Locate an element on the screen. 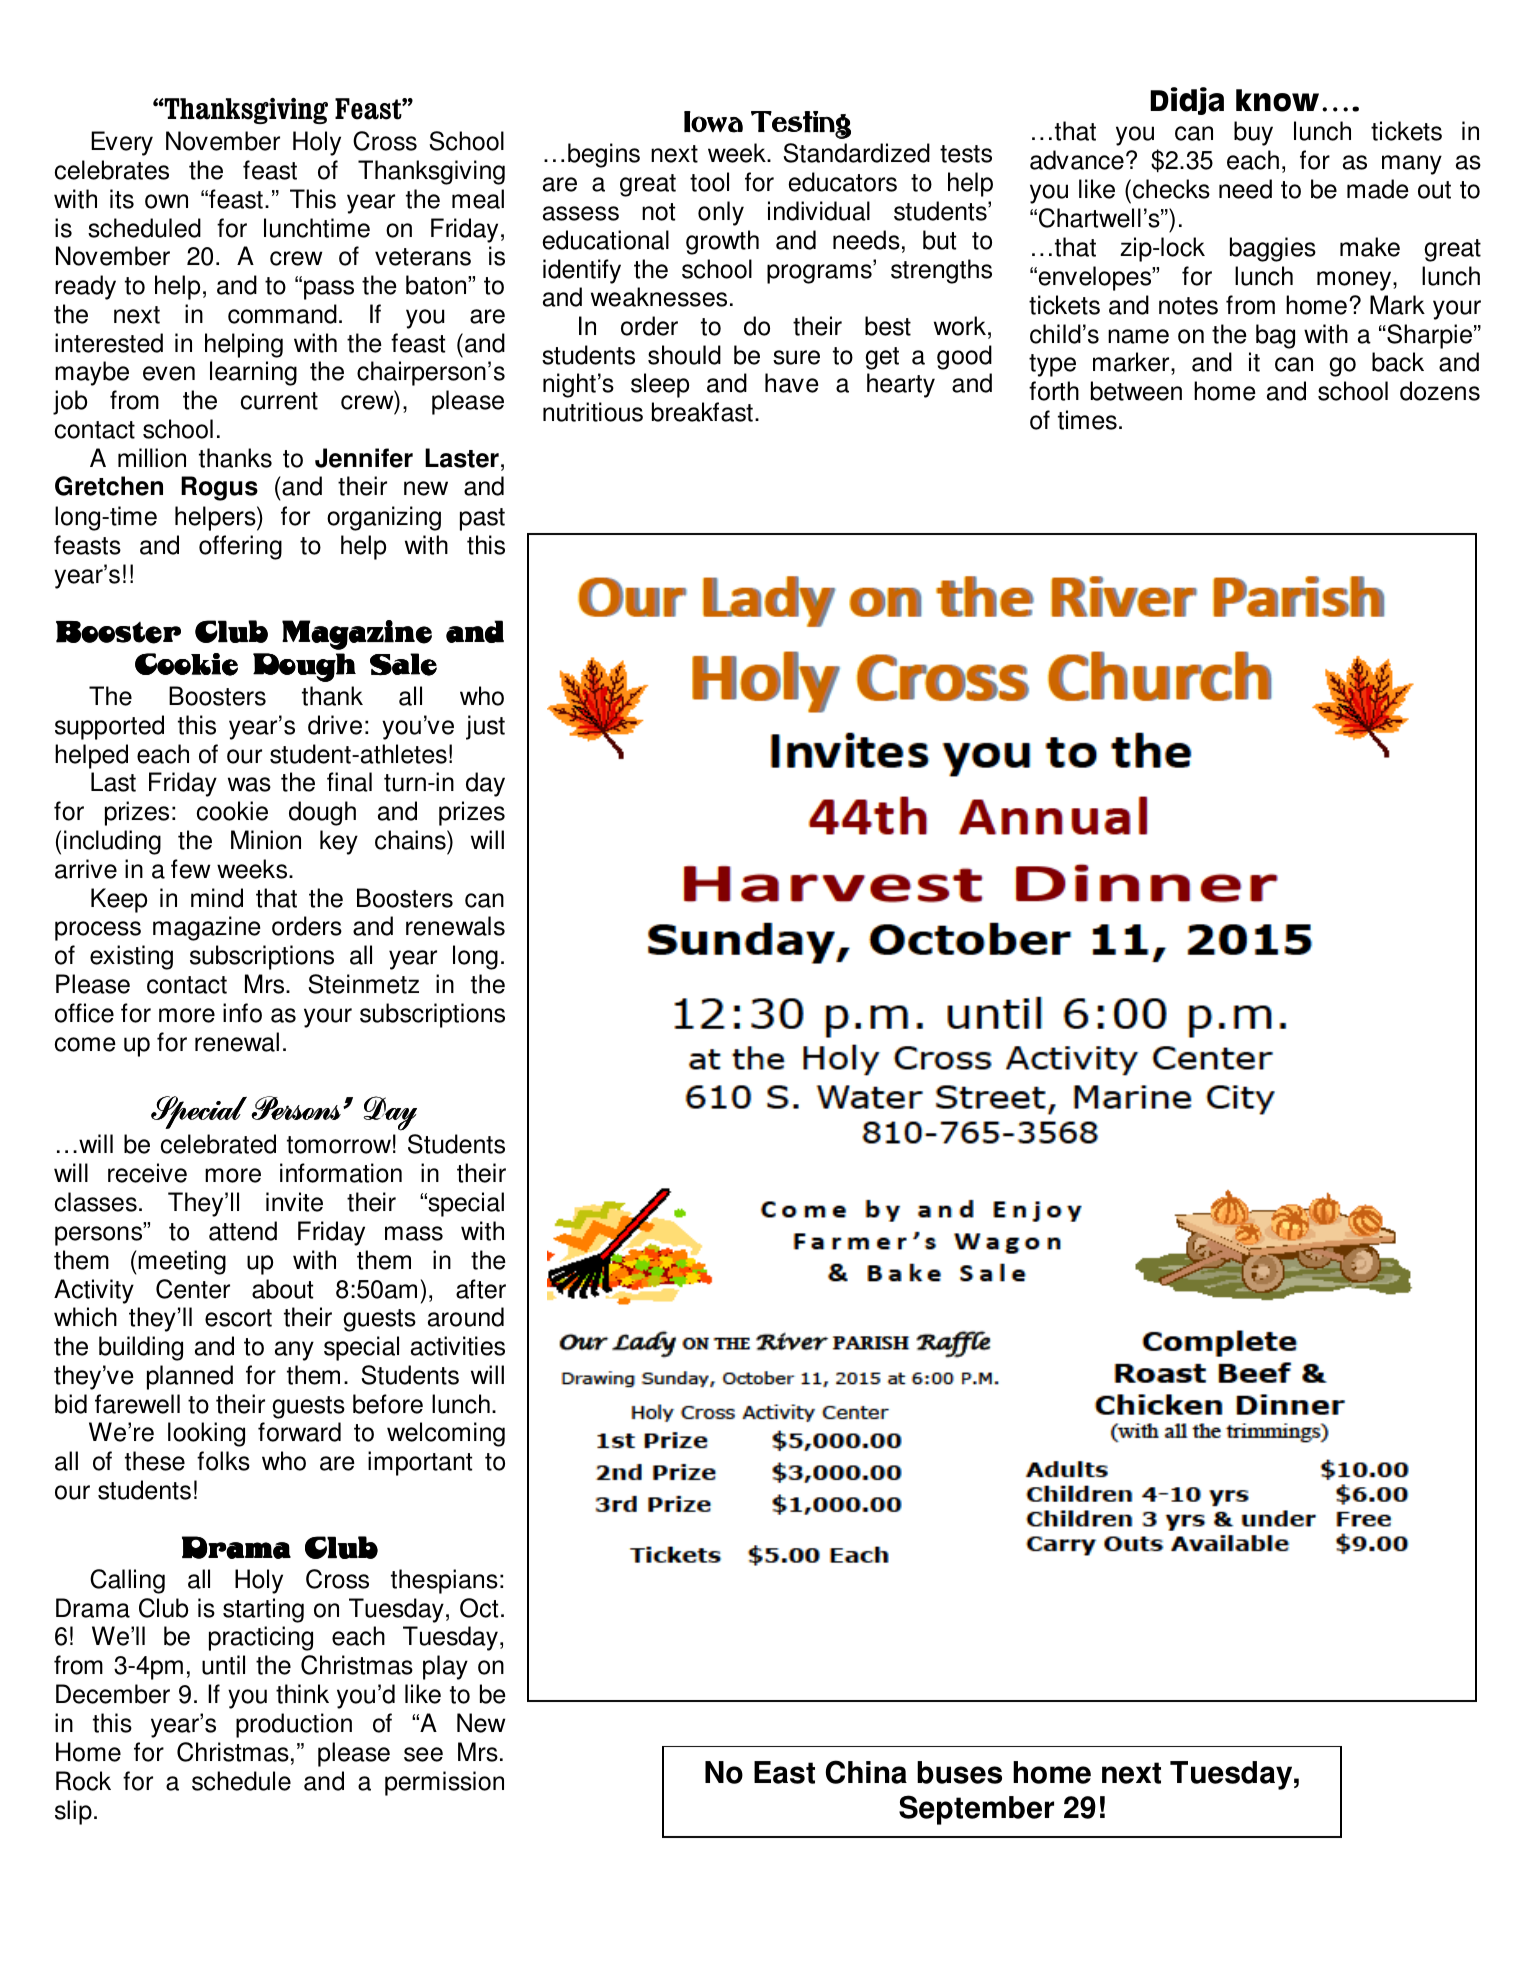  own is located at coordinates (166, 201).
